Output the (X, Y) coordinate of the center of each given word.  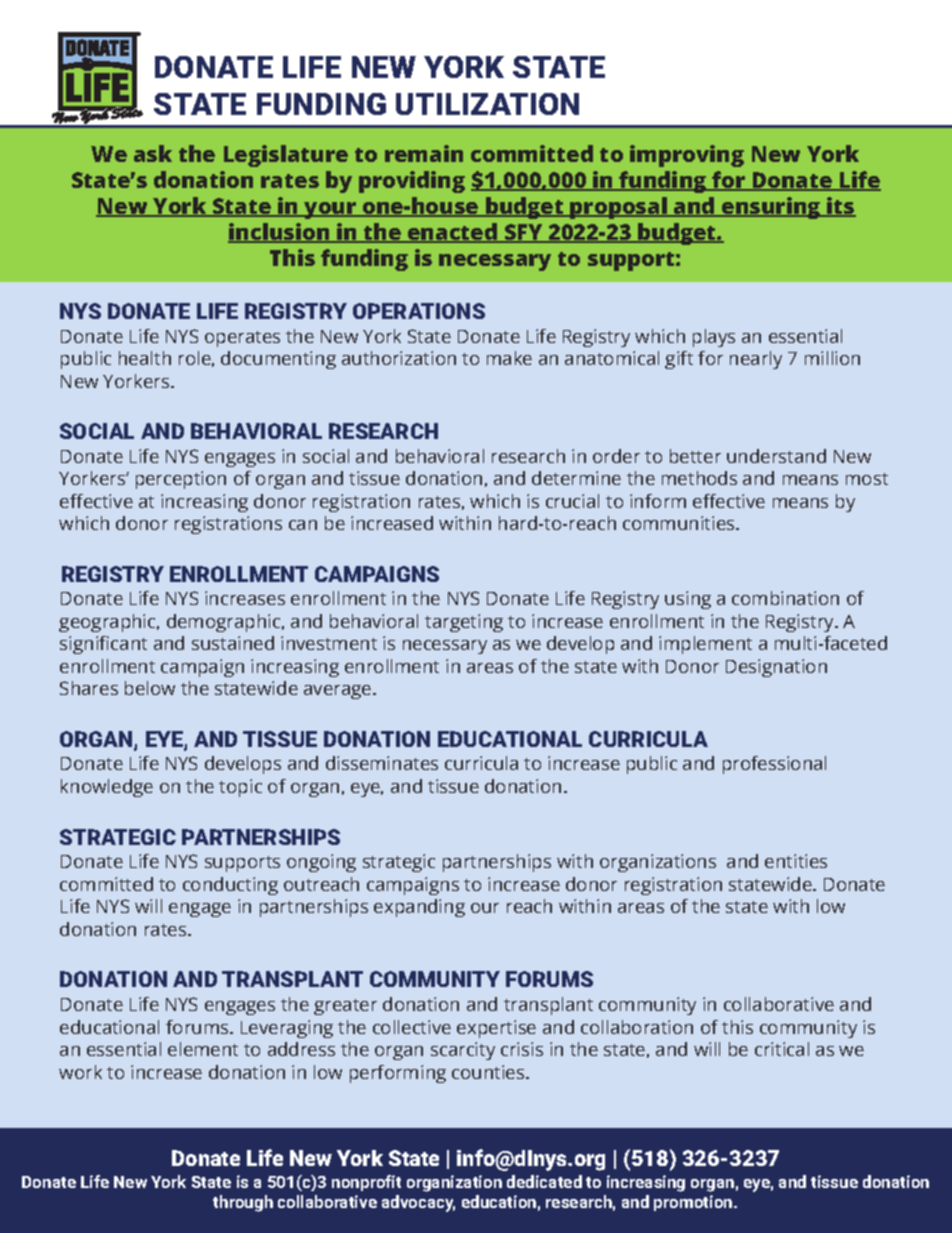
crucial (572, 501)
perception (181, 480)
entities (796, 861)
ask (153, 153)
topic (240, 788)
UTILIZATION (487, 104)
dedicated (544, 1181)
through (243, 1203)
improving (687, 156)
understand (776, 456)
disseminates (382, 763)
